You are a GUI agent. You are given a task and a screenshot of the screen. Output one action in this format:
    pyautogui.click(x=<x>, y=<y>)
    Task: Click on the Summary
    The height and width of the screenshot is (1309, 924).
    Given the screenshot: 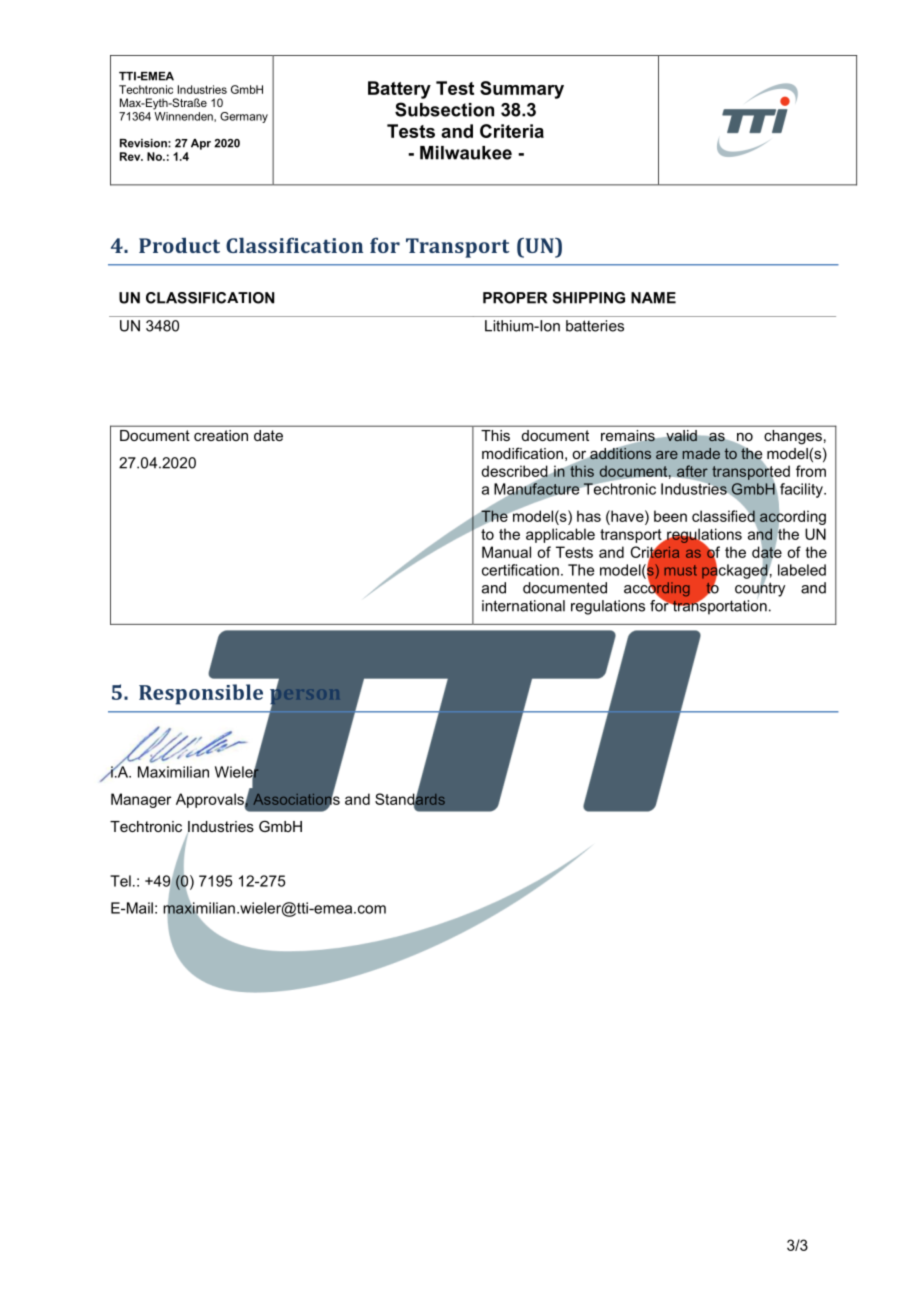 What is the action you would take?
    pyautogui.click(x=522, y=90)
